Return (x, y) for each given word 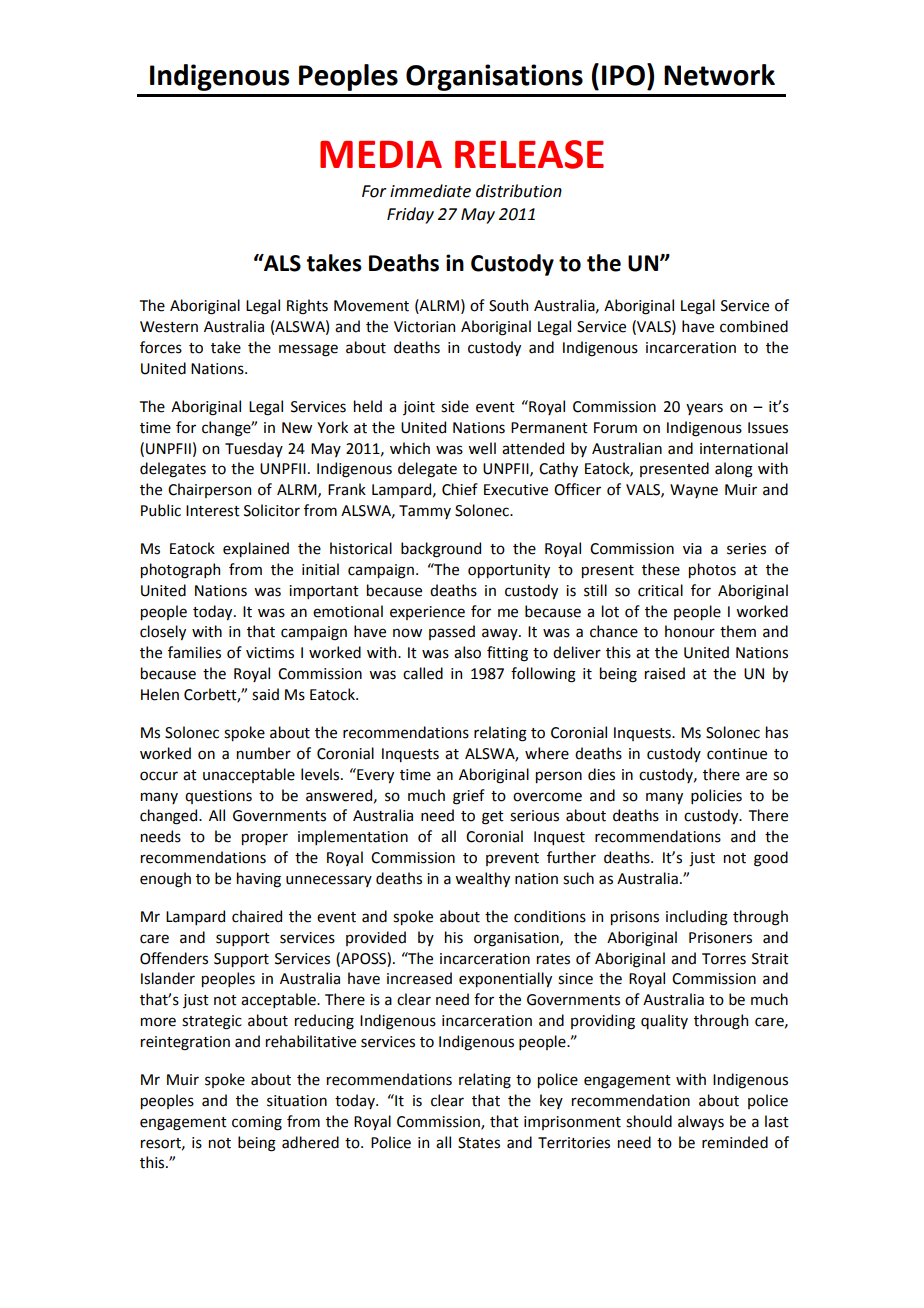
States (479, 1143)
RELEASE (529, 154)
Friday (410, 215)
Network (719, 75)
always (701, 1122)
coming (257, 1123)
